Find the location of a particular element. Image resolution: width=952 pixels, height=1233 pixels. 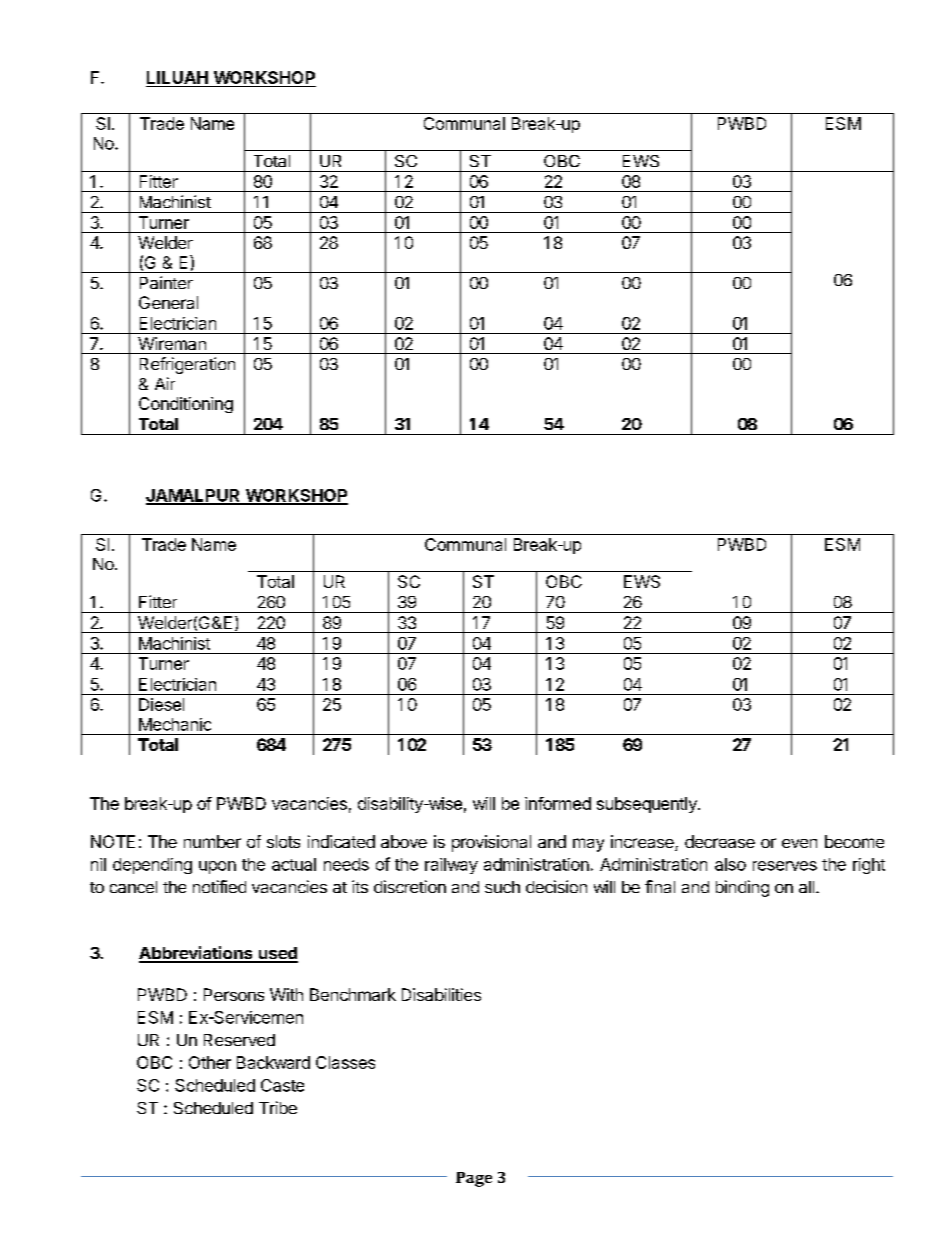

Painter is located at coordinates (166, 282).
